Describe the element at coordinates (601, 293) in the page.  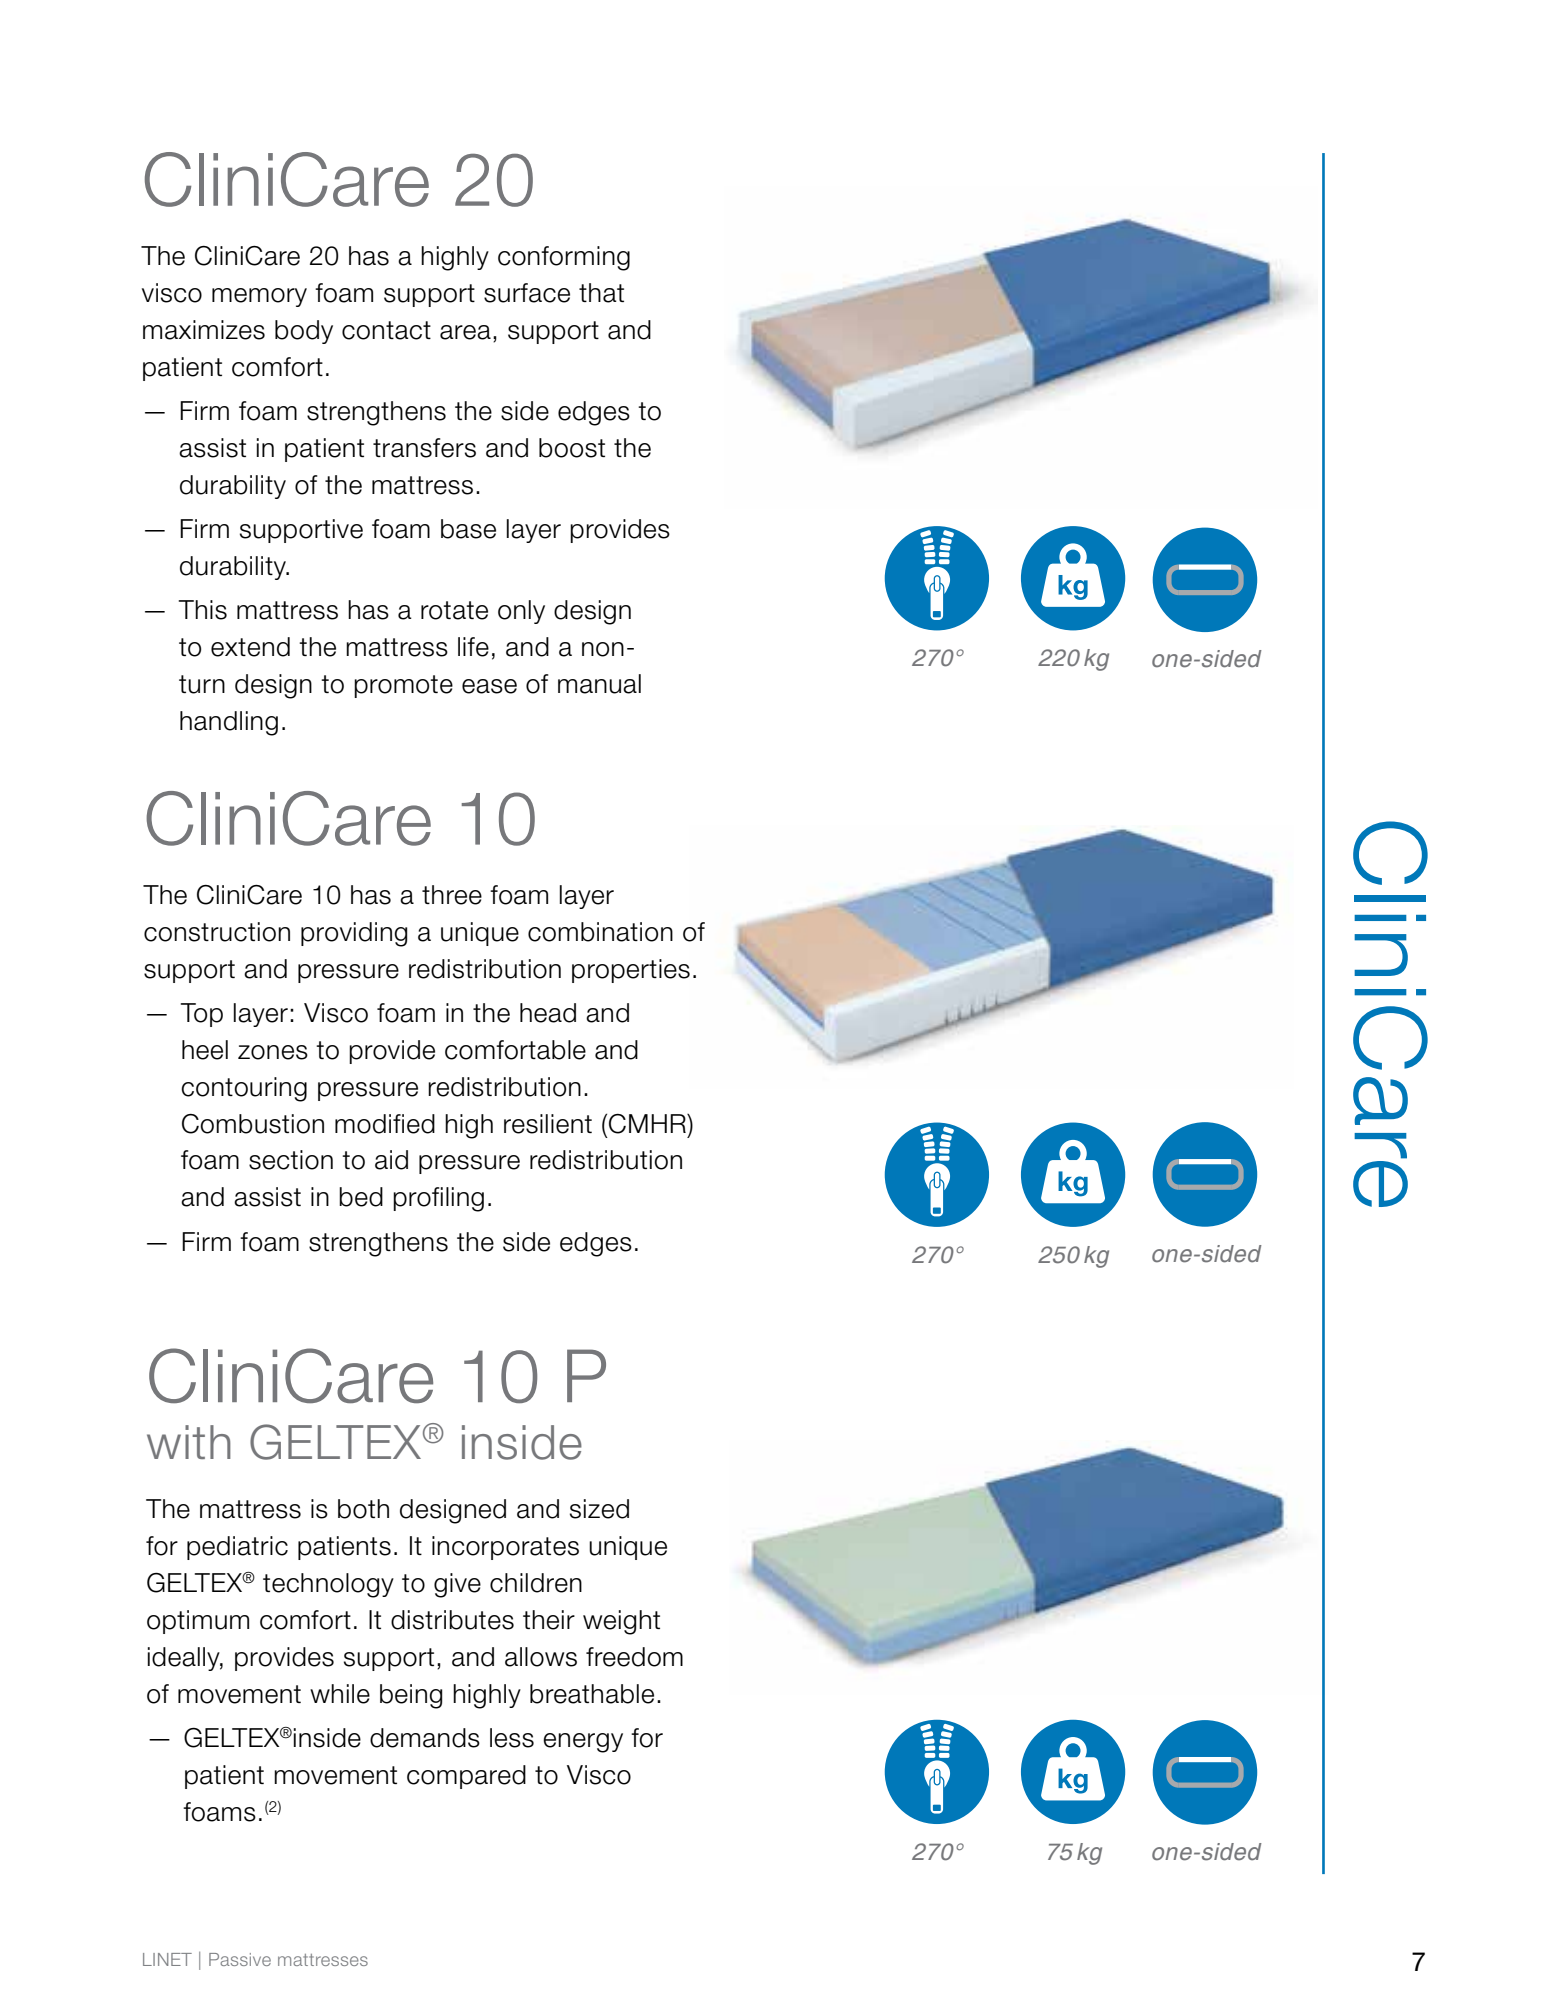
I see `that` at that location.
